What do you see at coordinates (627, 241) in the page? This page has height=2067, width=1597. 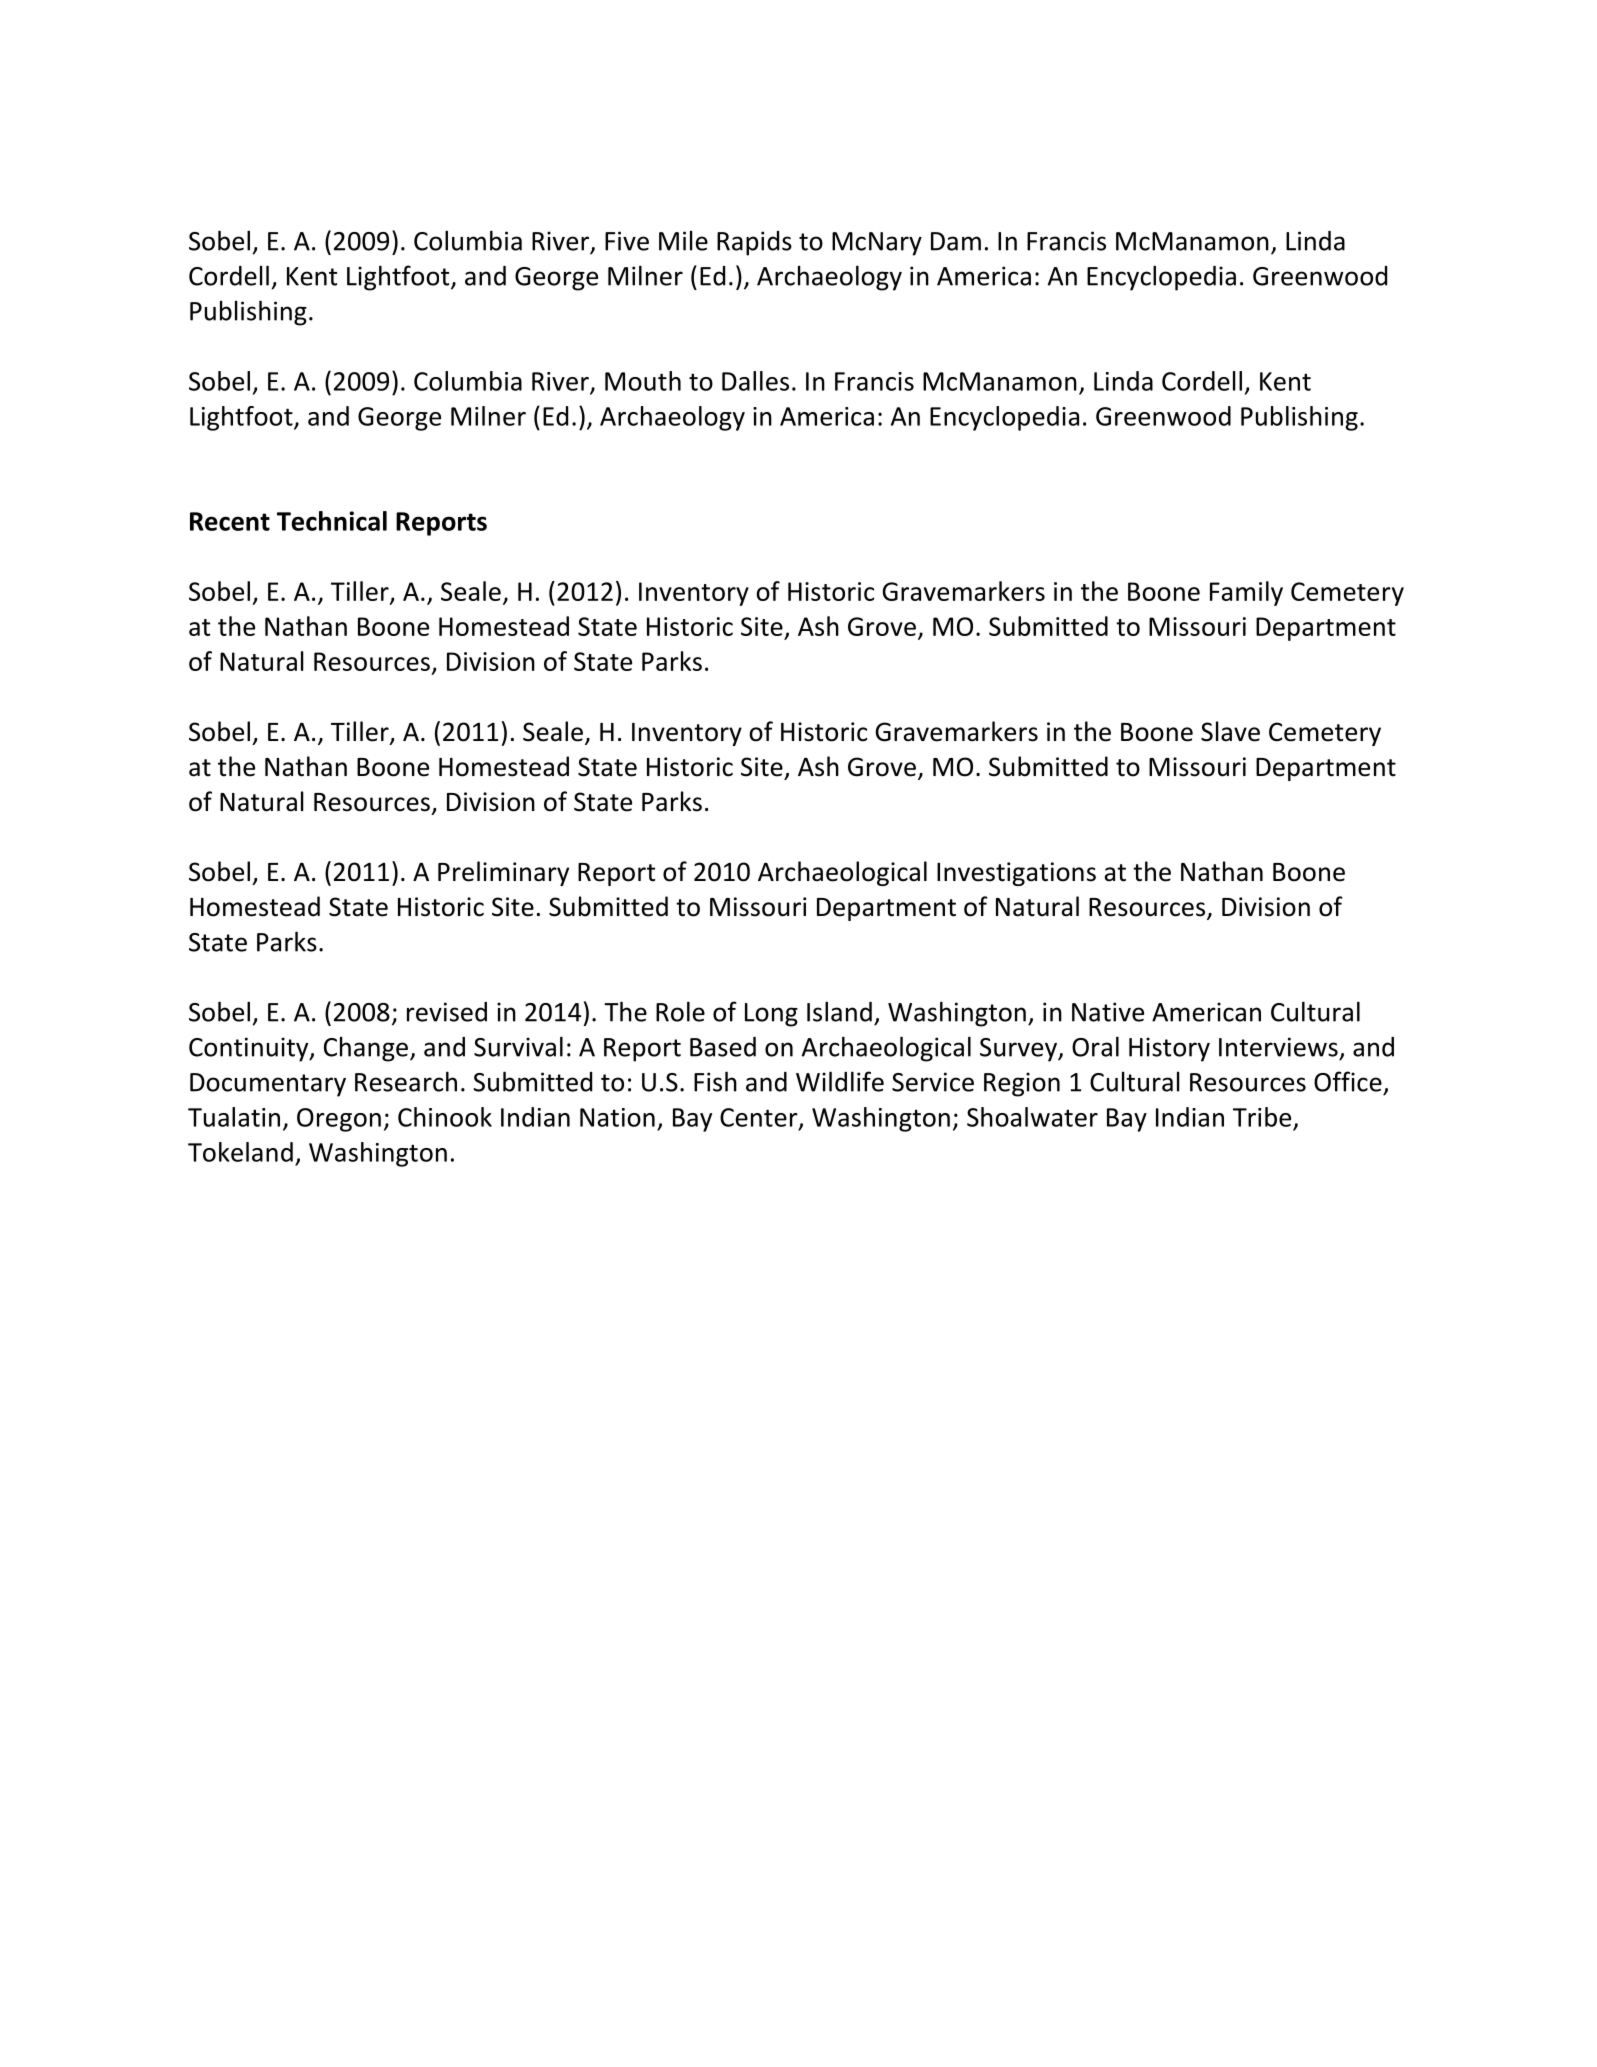 I see `Five` at bounding box center [627, 241].
